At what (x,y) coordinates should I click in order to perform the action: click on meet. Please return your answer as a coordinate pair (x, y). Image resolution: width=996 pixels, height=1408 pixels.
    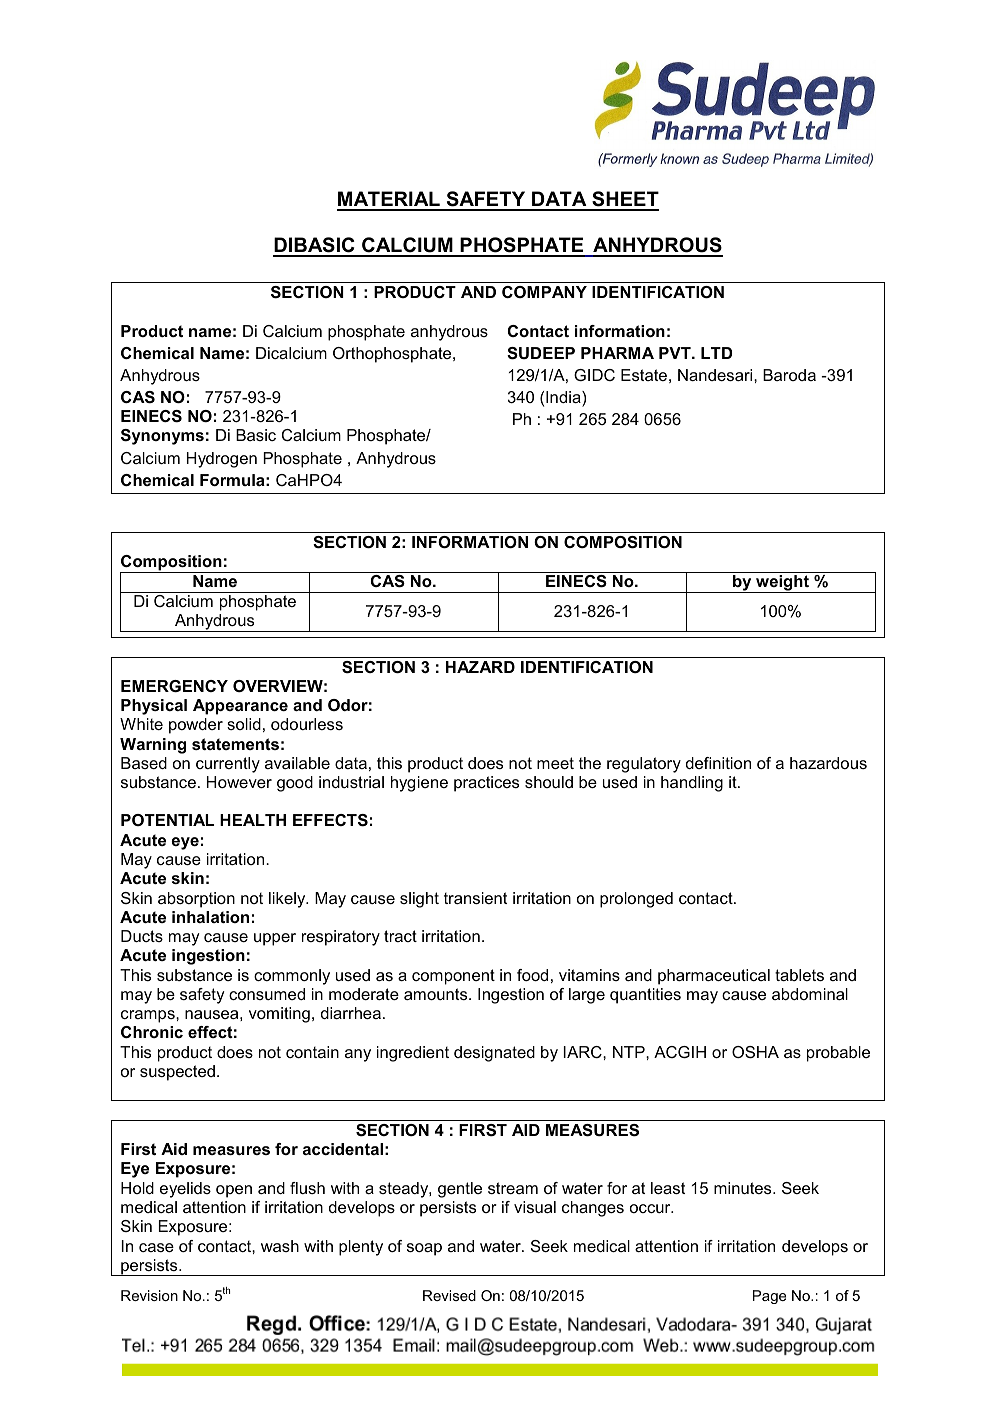
    Looking at the image, I should click on (555, 763).
